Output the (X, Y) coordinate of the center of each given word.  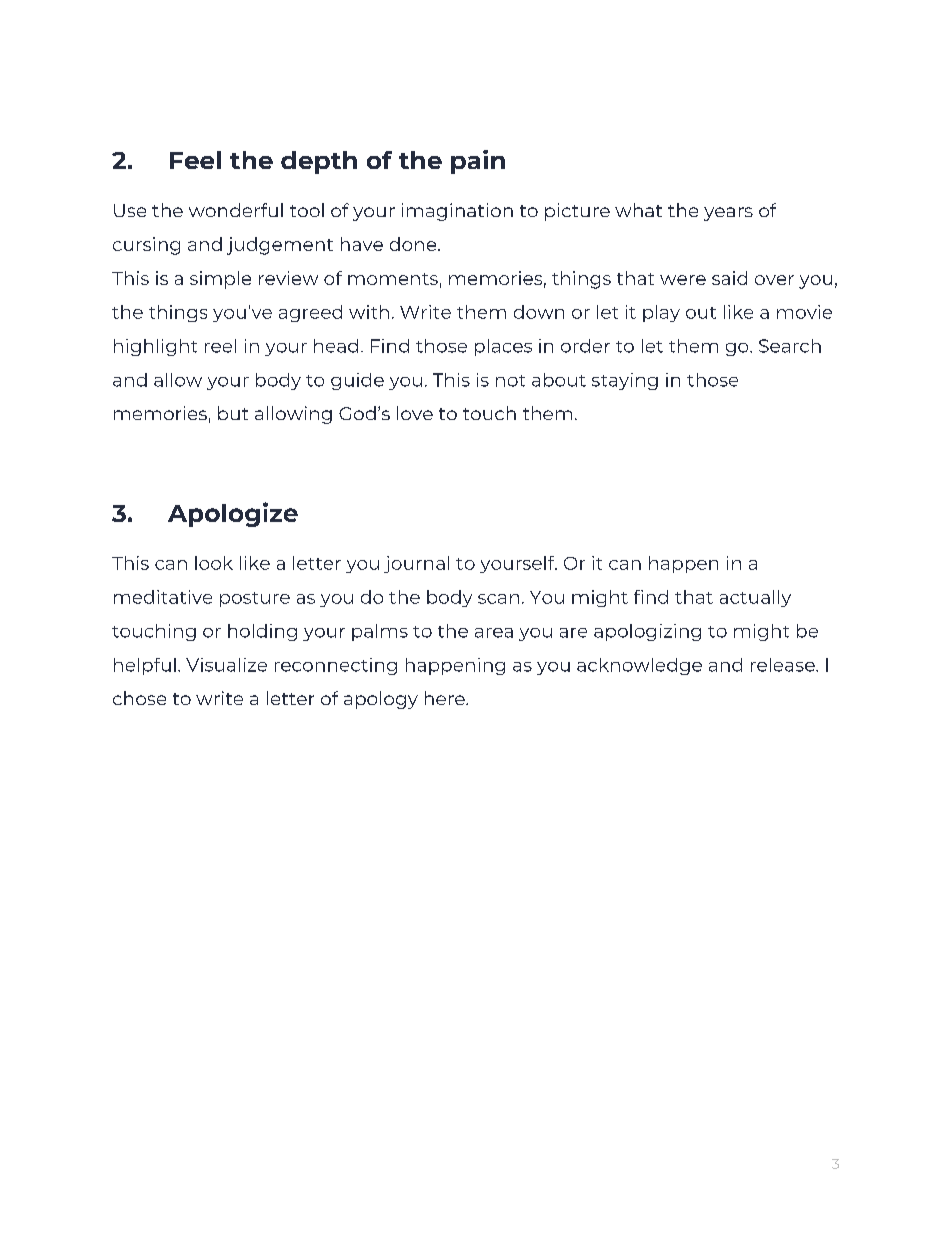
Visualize (226, 665)
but (233, 413)
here (446, 698)
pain (478, 162)
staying (625, 381)
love (415, 413)
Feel (195, 160)
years (728, 214)
